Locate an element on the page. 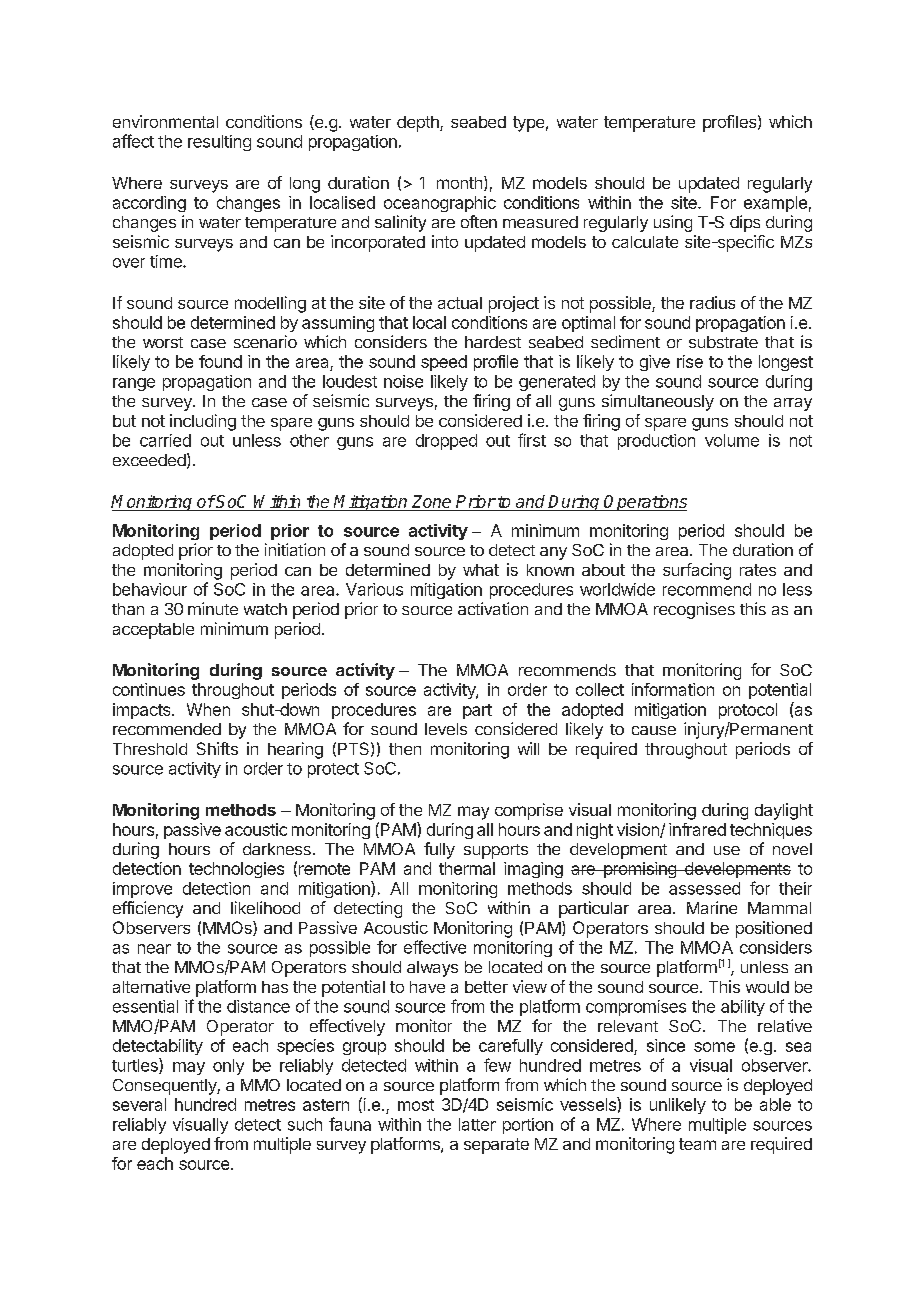  example is located at coordinates (775, 204).
